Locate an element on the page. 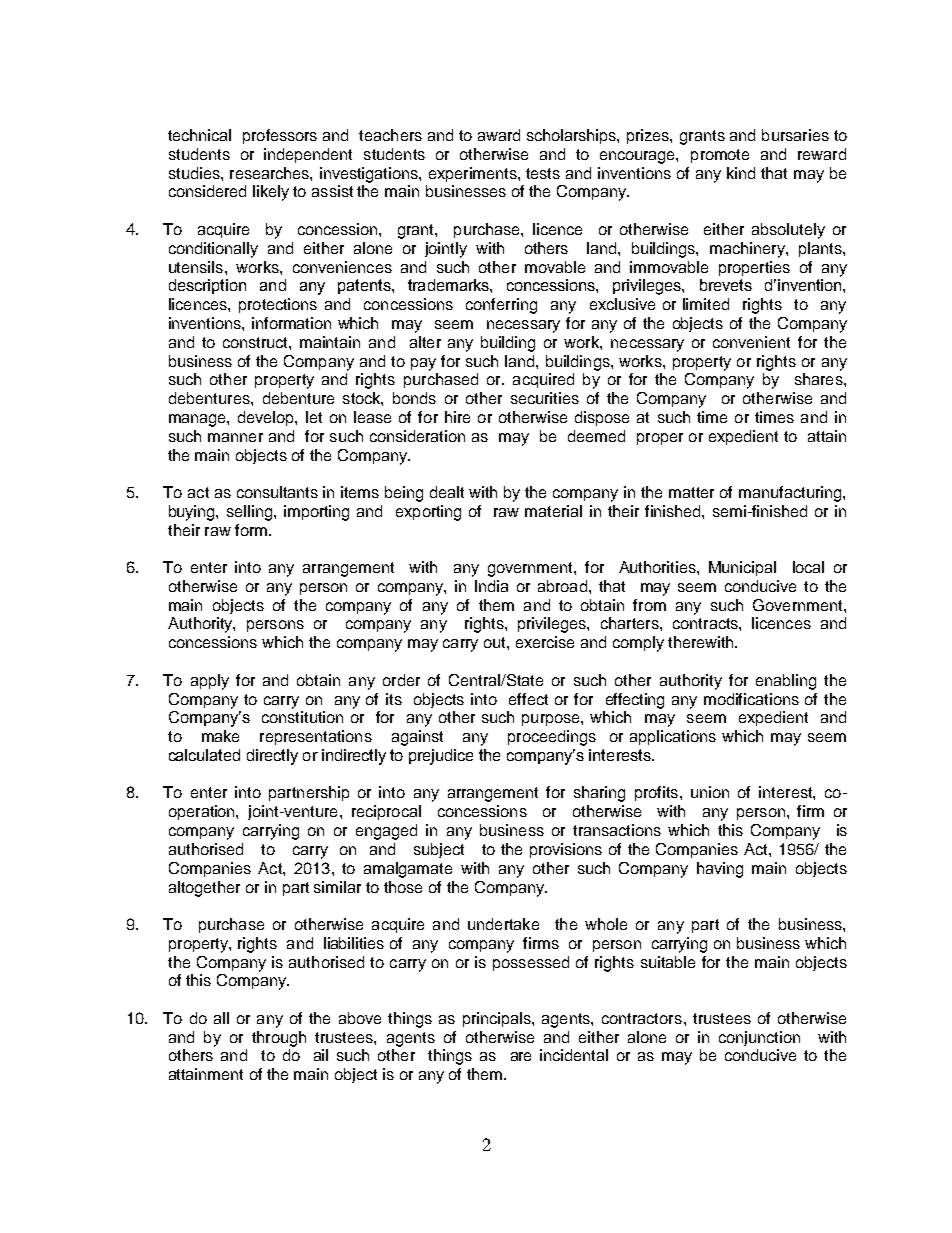 This image has width=952, height=1233. provisions is located at coordinates (566, 850).
